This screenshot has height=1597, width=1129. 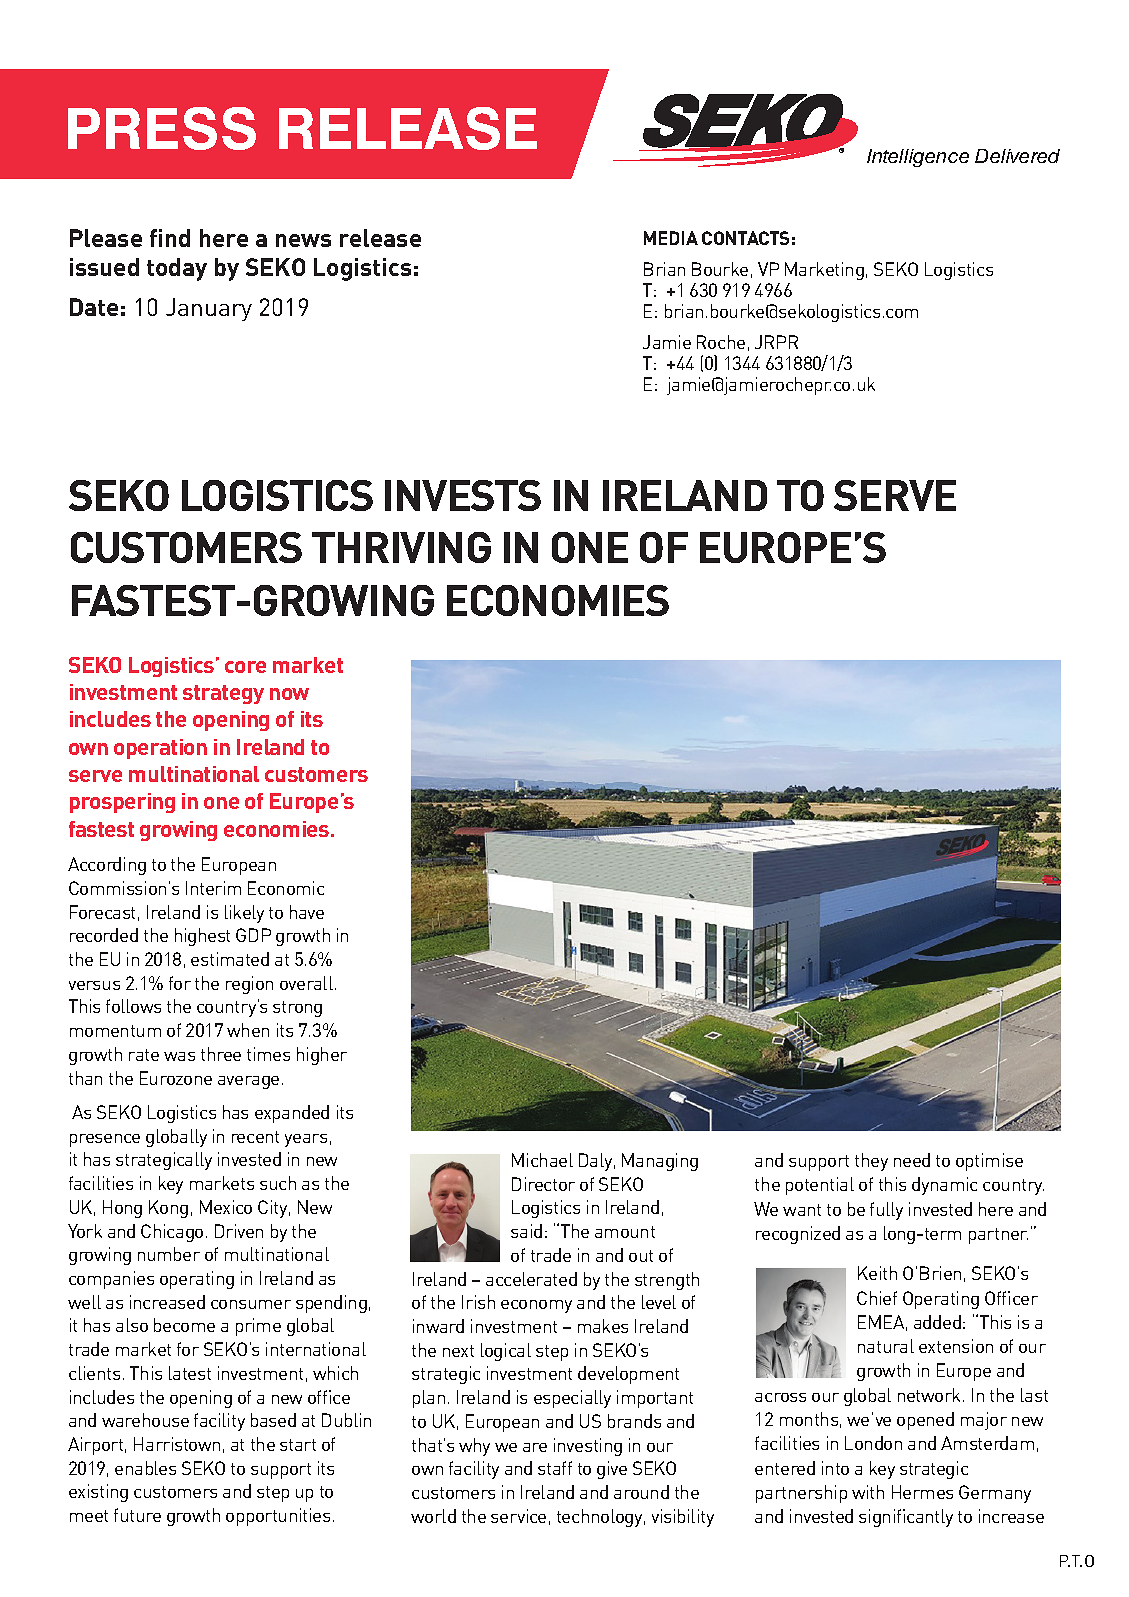 What do you see at coordinates (401, 547) in the screenshot?
I see `thriving` at bounding box center [401, 547].
